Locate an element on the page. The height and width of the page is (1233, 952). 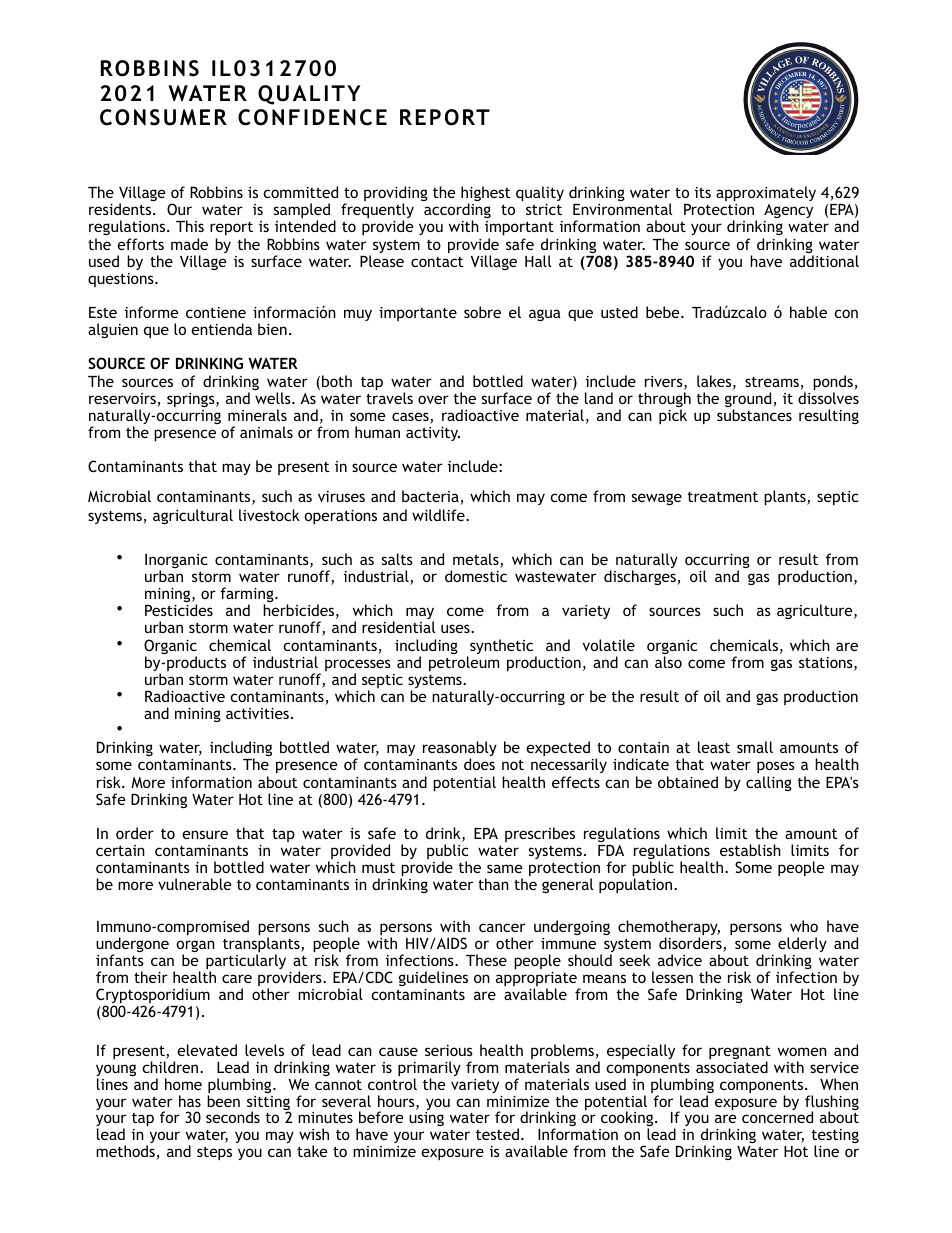
concerned is located at coordinates (777, 1117).
